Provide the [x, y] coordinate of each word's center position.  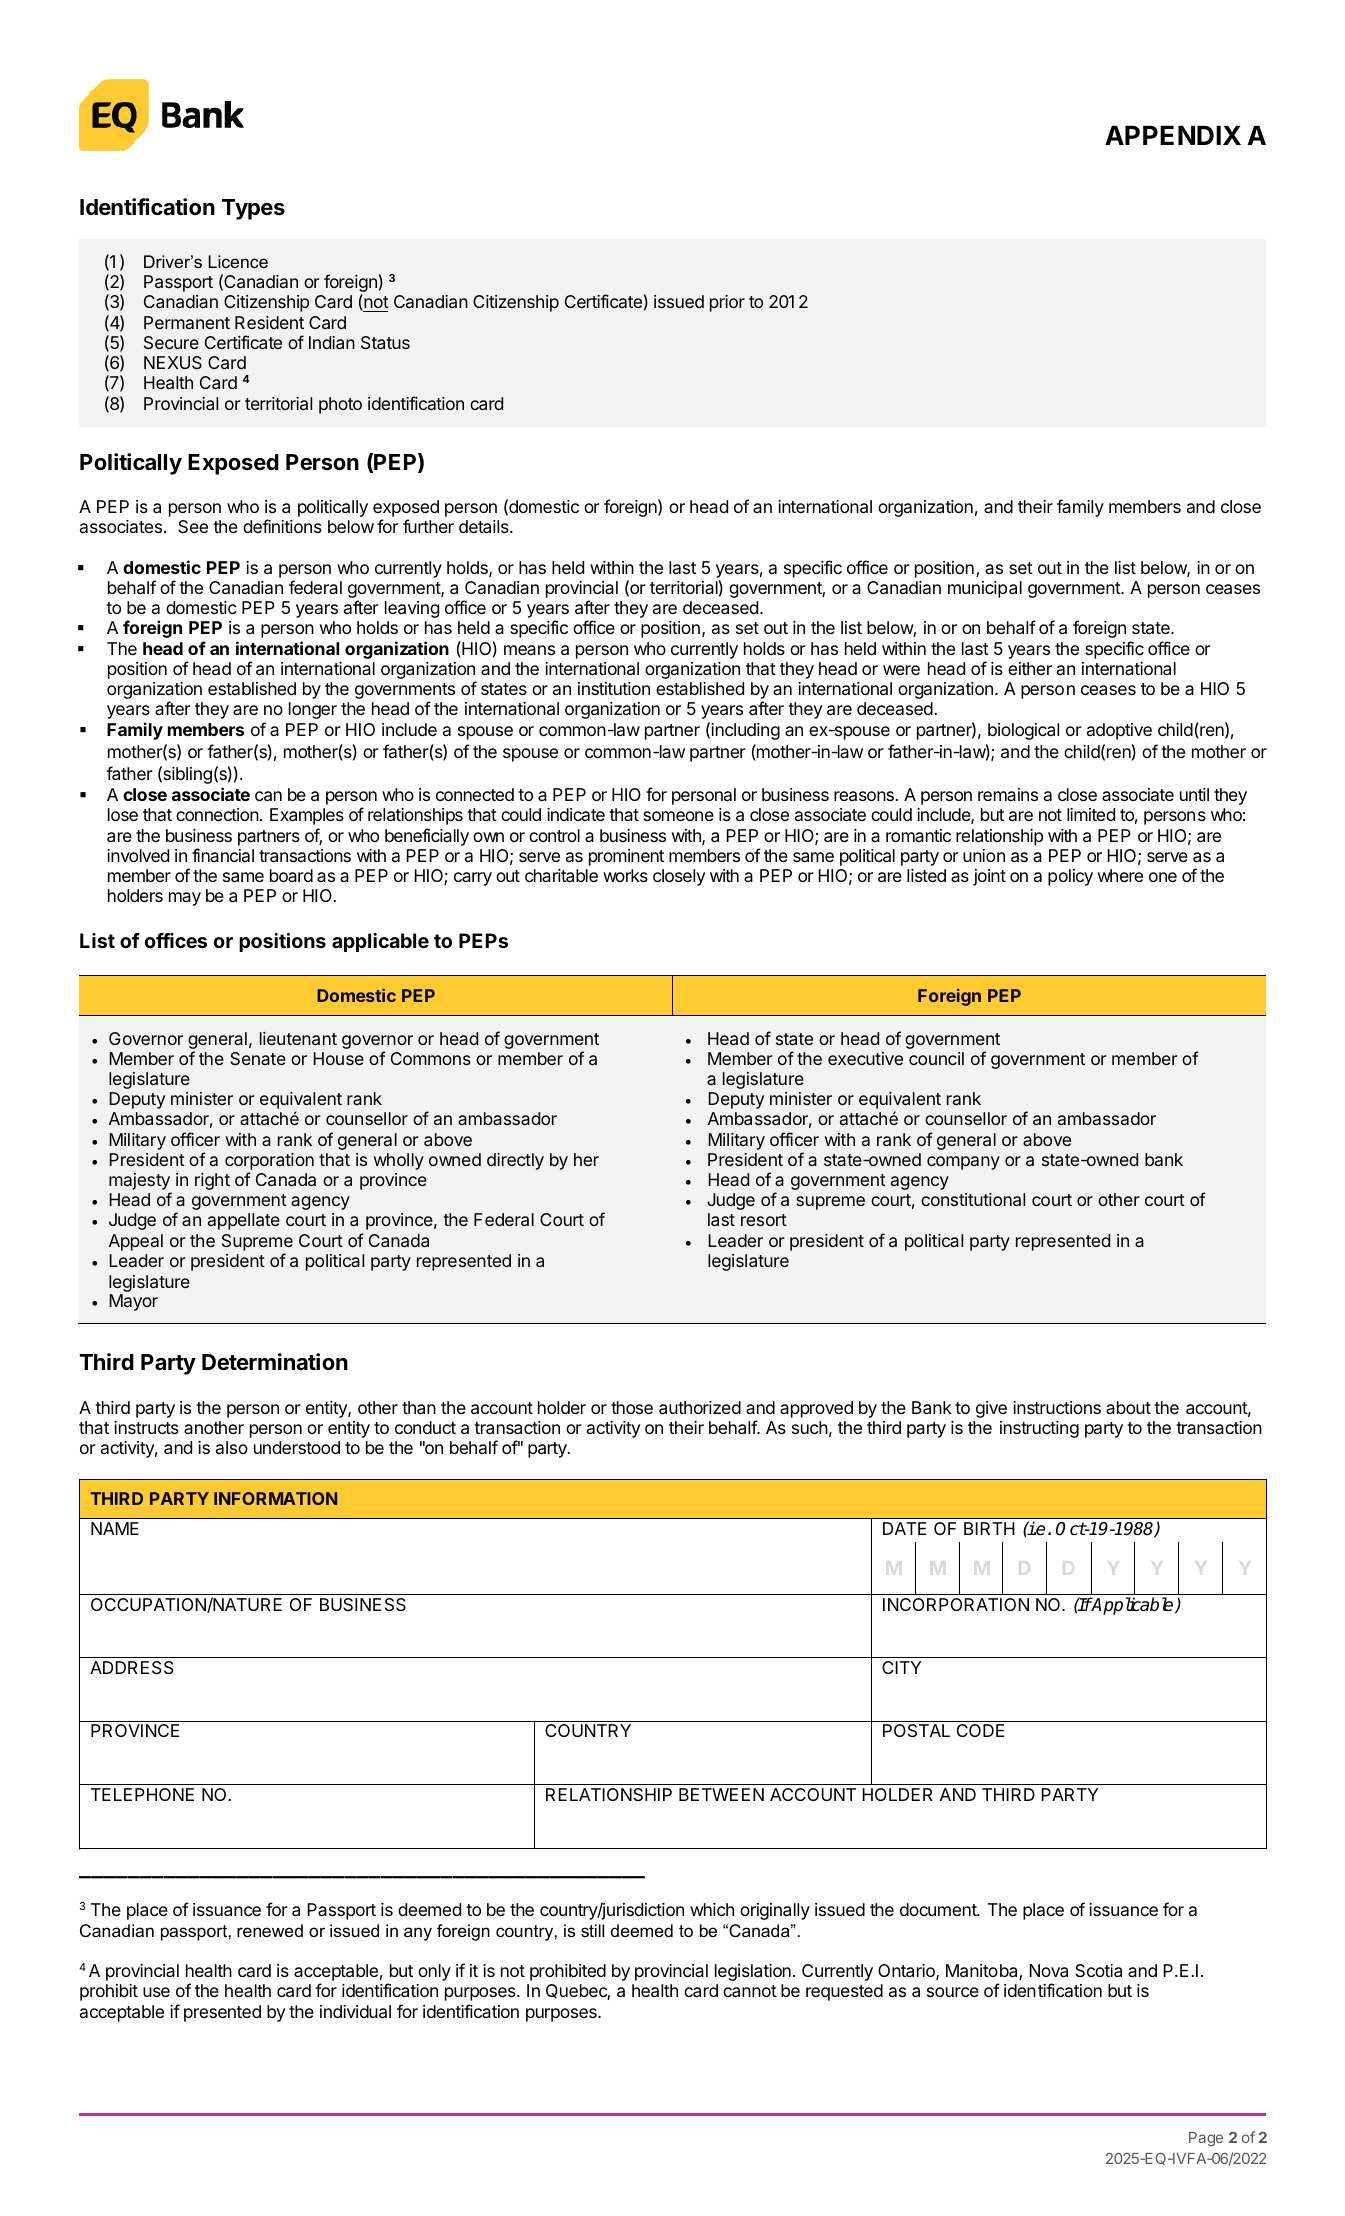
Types [253, 209]
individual [355, 2012]
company [963, 1163]
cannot [750, 1991]
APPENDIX [1173, 135]
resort [764, 1220]
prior [727, 303]
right [212, 1181]
